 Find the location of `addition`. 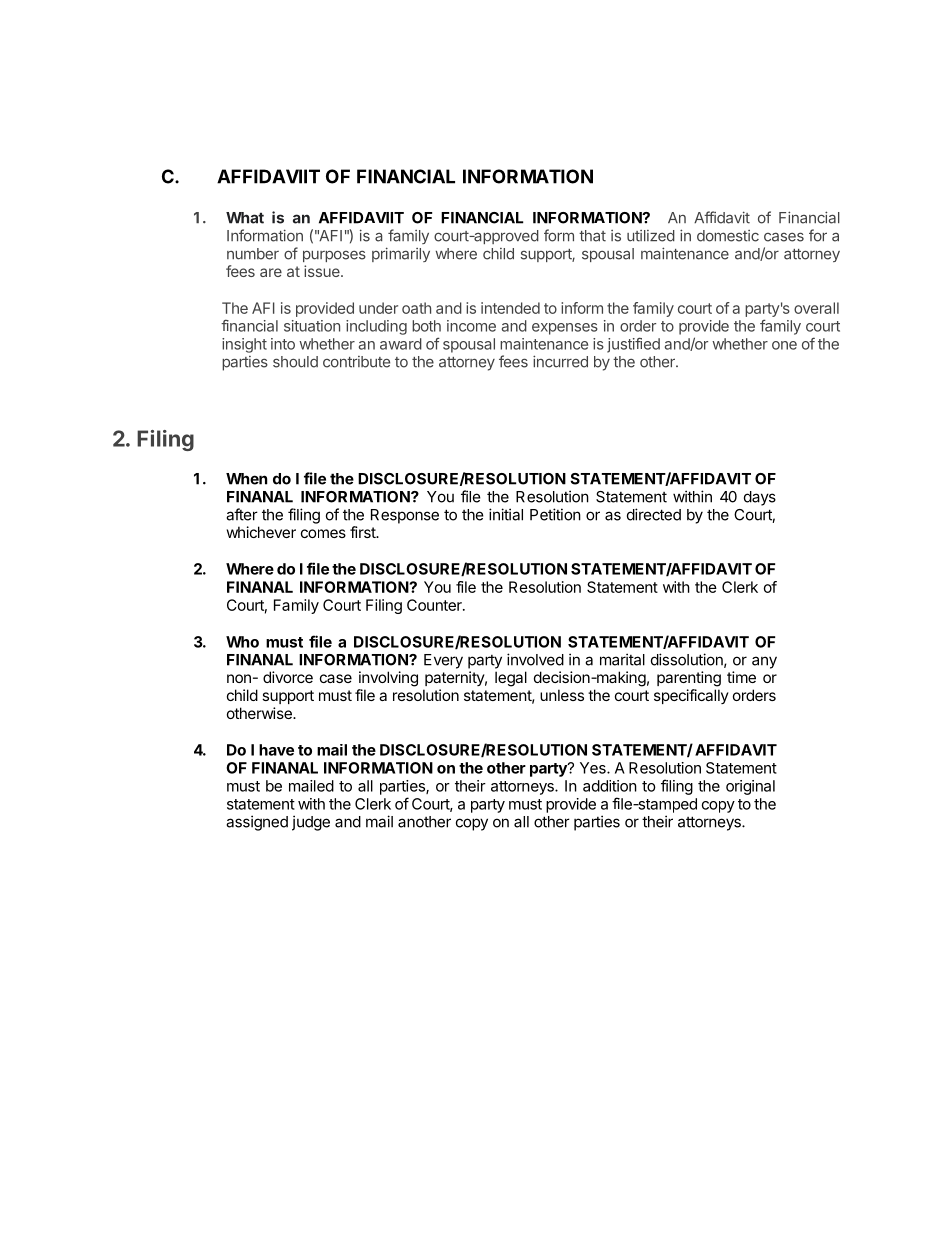

addition is located at coordinates (610, 786).
